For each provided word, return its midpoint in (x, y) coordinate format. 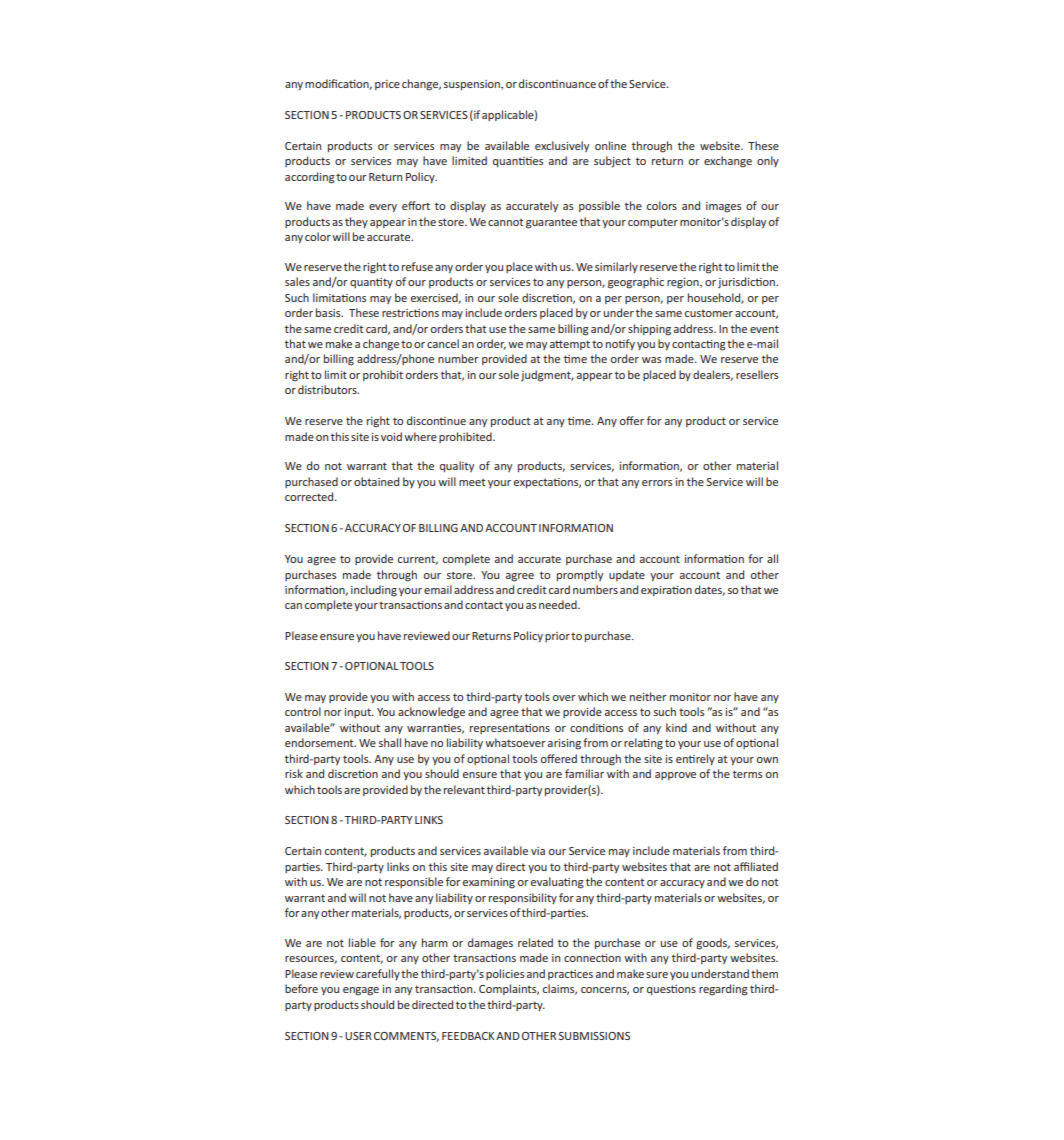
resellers (757, 374)
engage (361, 991)
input (359, 713)
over (564, 698)
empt (575, 345)
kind (676, 727)
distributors (328, 389)
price (387, 85)
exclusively (562, 146)
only (768, 161)
